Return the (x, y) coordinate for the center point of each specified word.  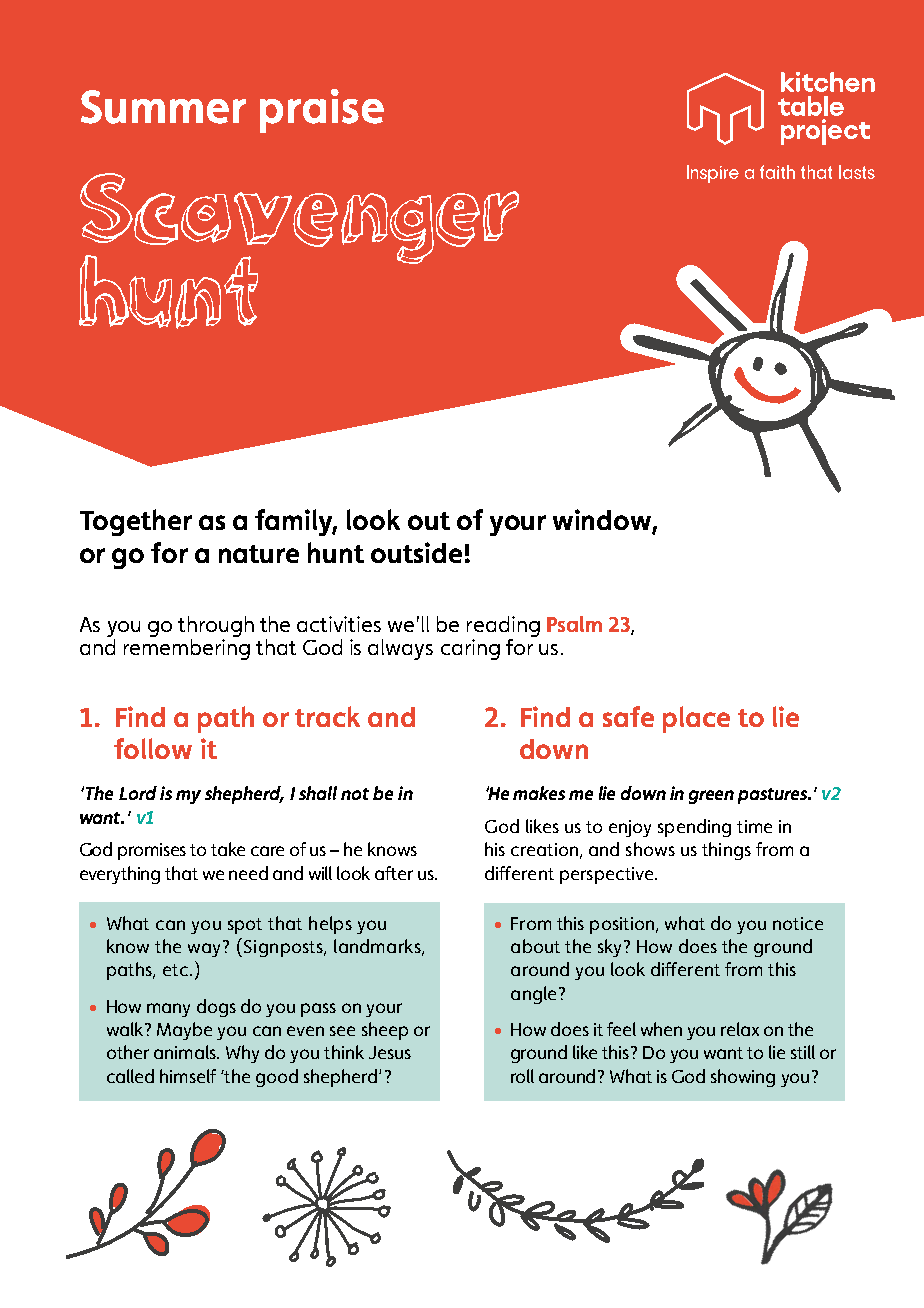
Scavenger (299, 219)
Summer (163, 107)
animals (186, 1052)
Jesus (390, 1052)
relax (740, 1029)
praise (322, 111)
